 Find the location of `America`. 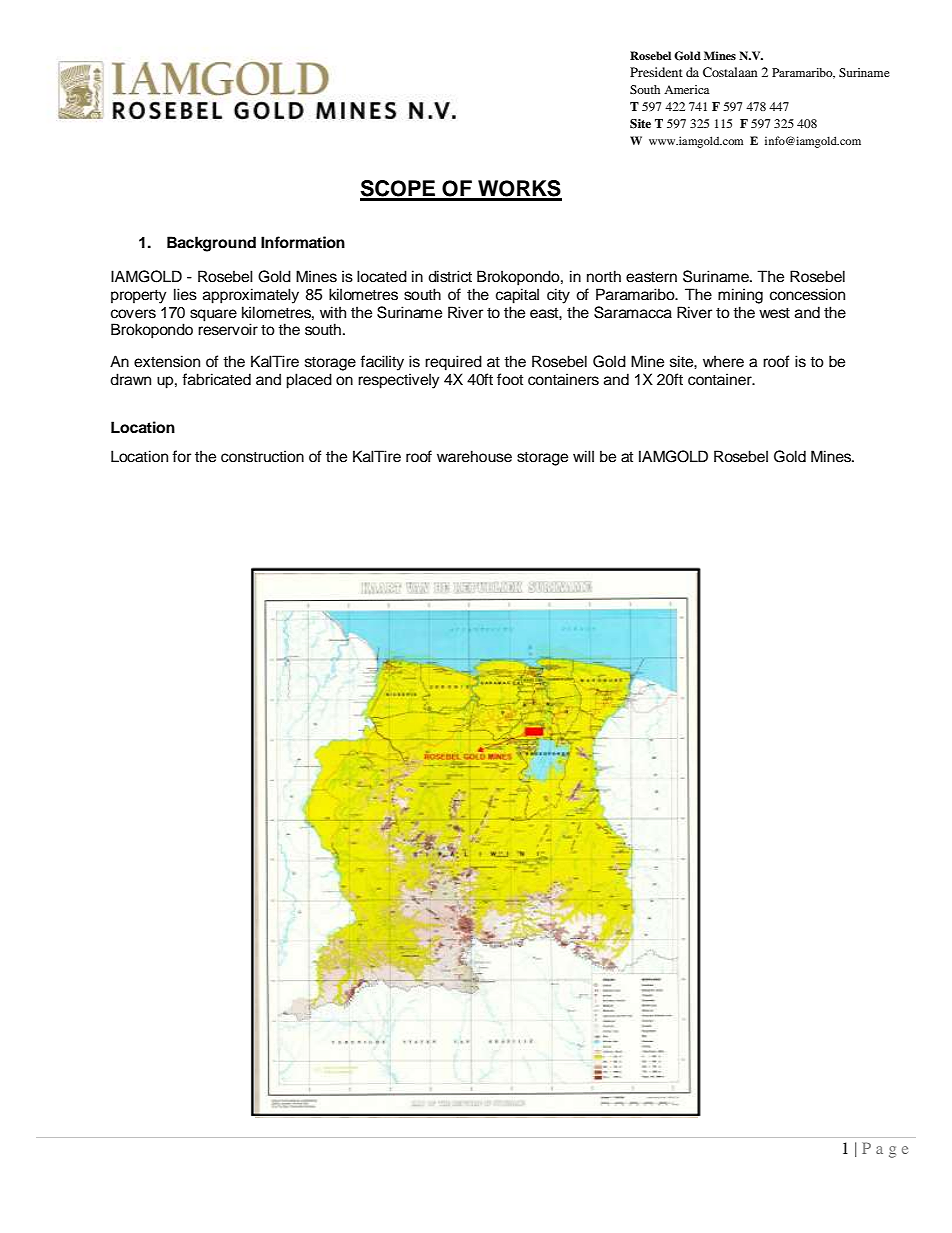

America is located at coordinates (687, 89).
